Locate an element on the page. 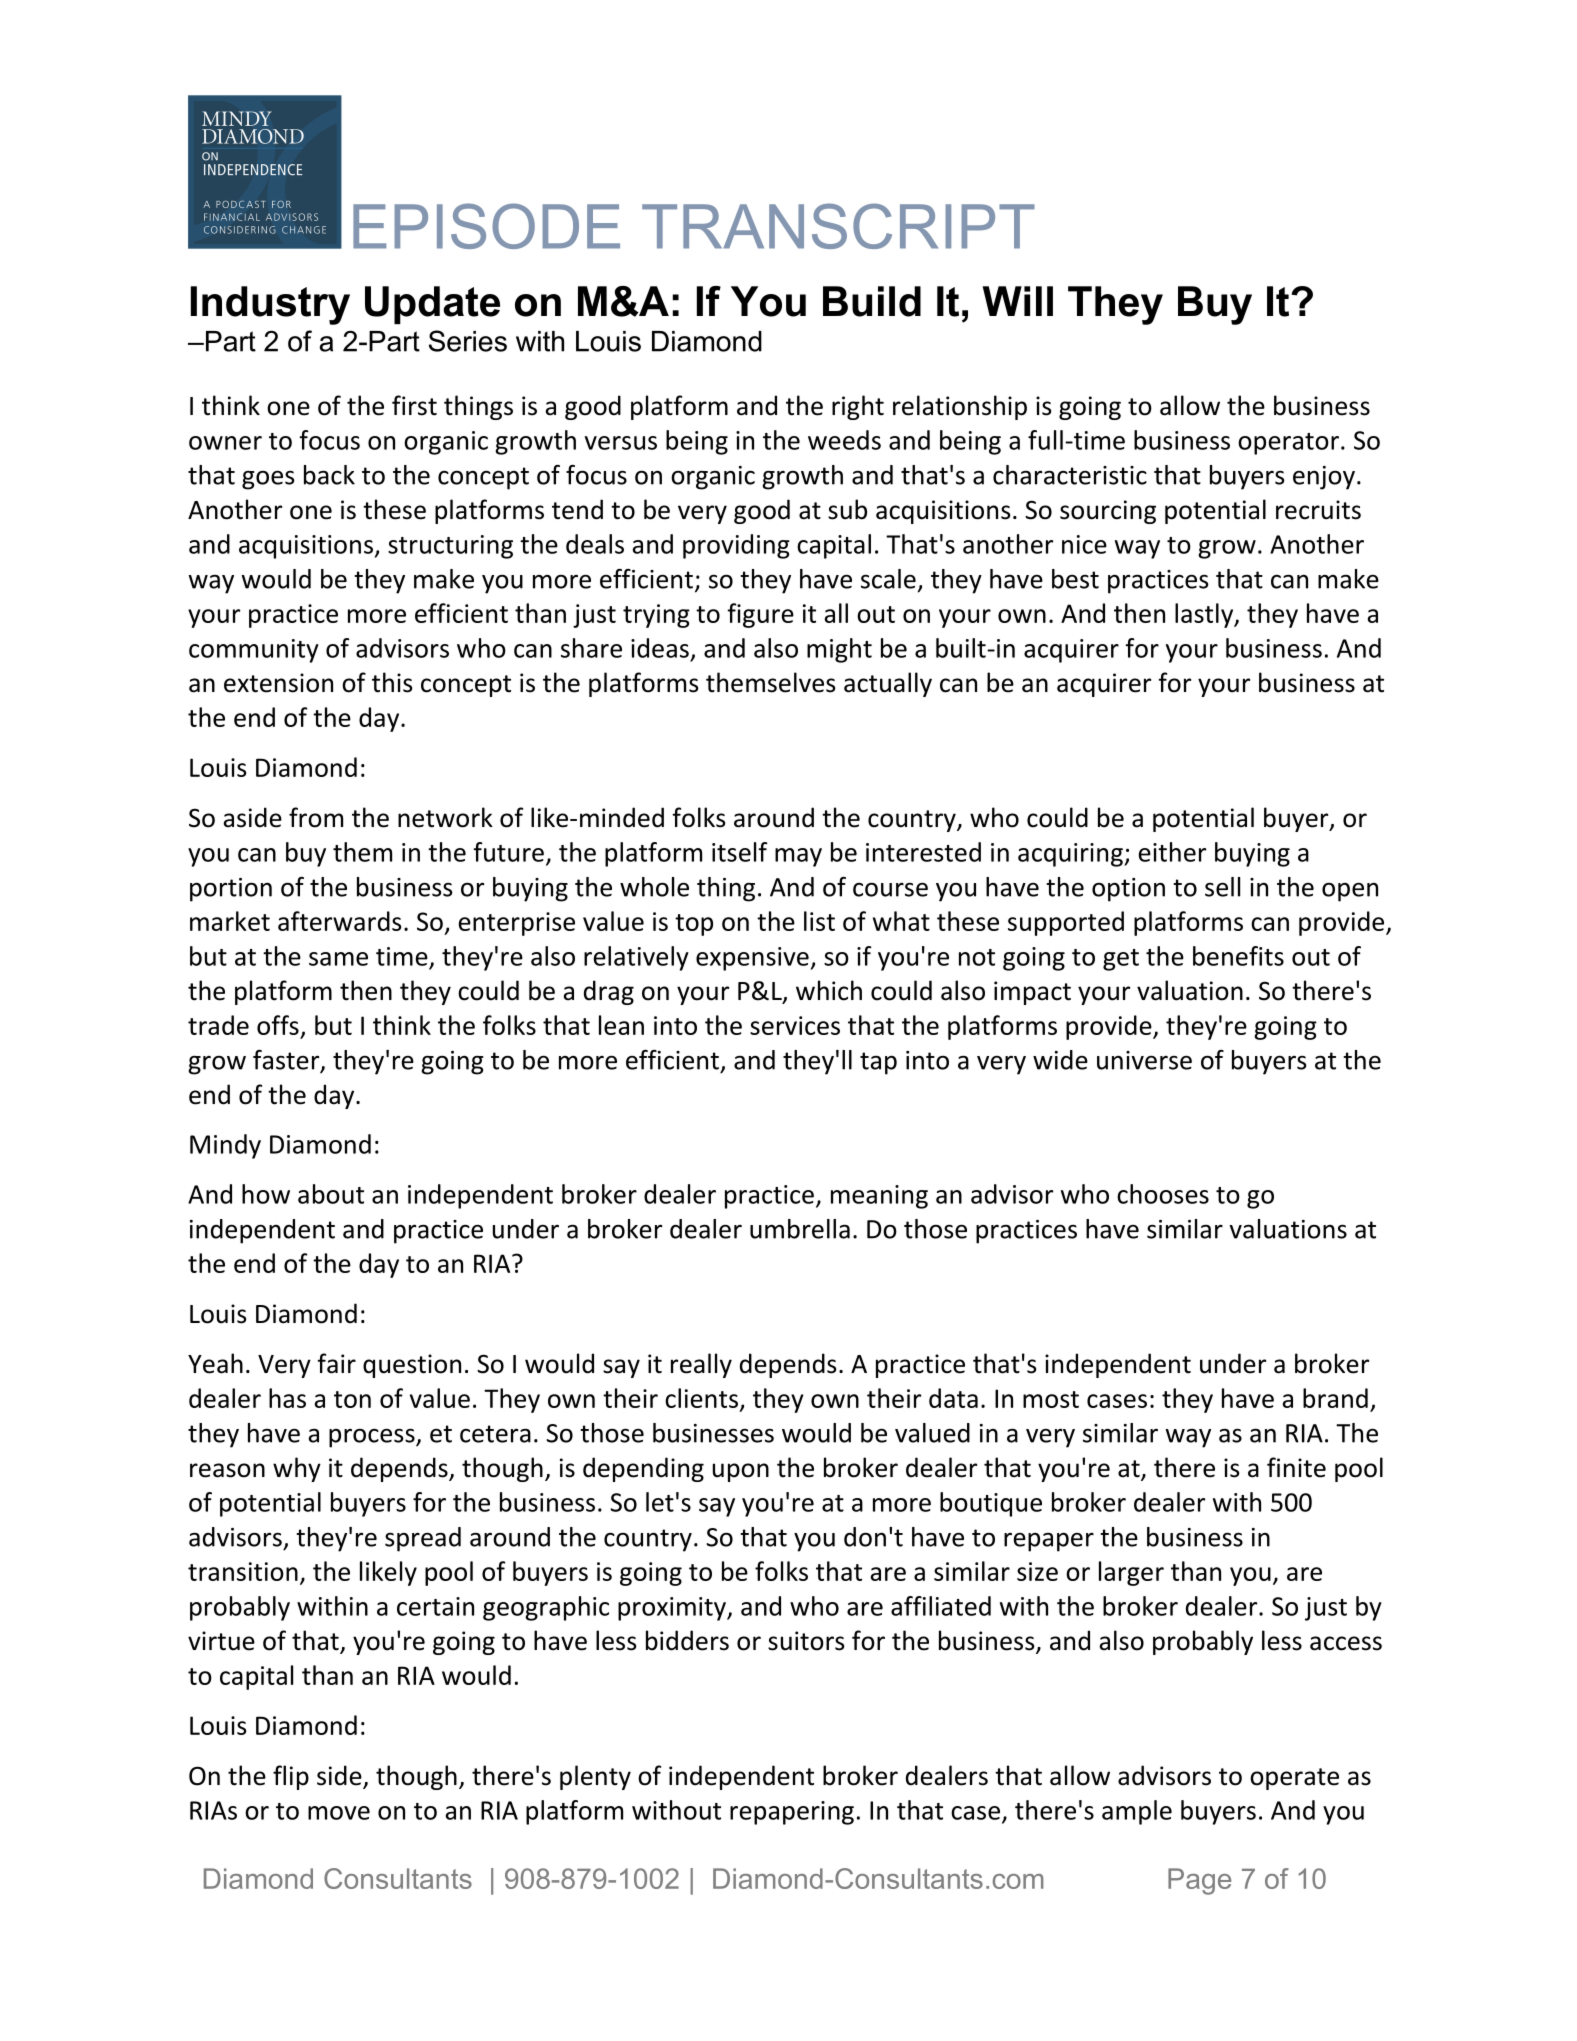 The height and width of the image is (2041, 1577). Update is located at coordinates (432, 305).
